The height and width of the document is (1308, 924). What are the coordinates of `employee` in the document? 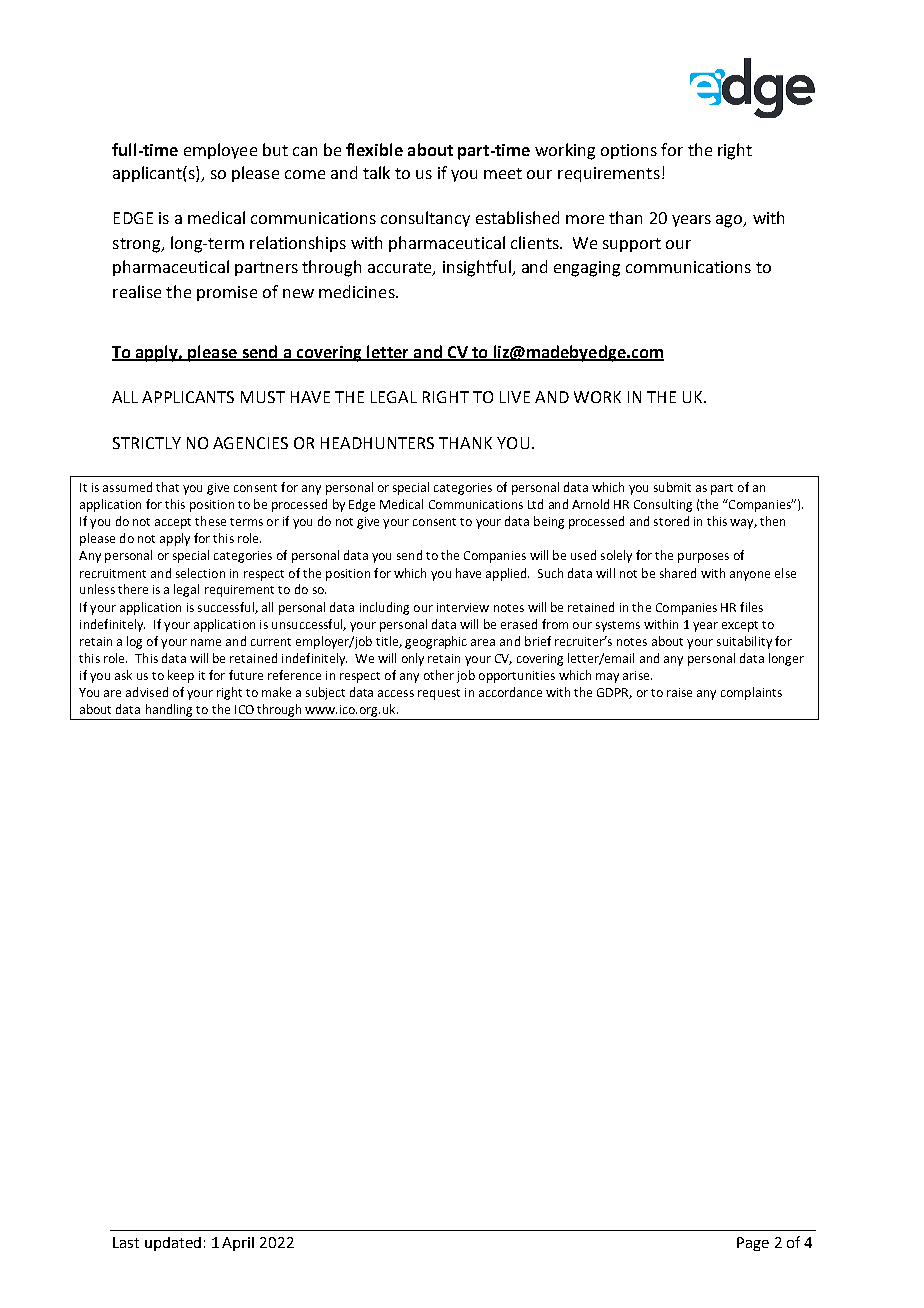 It's located at (220, 151).
